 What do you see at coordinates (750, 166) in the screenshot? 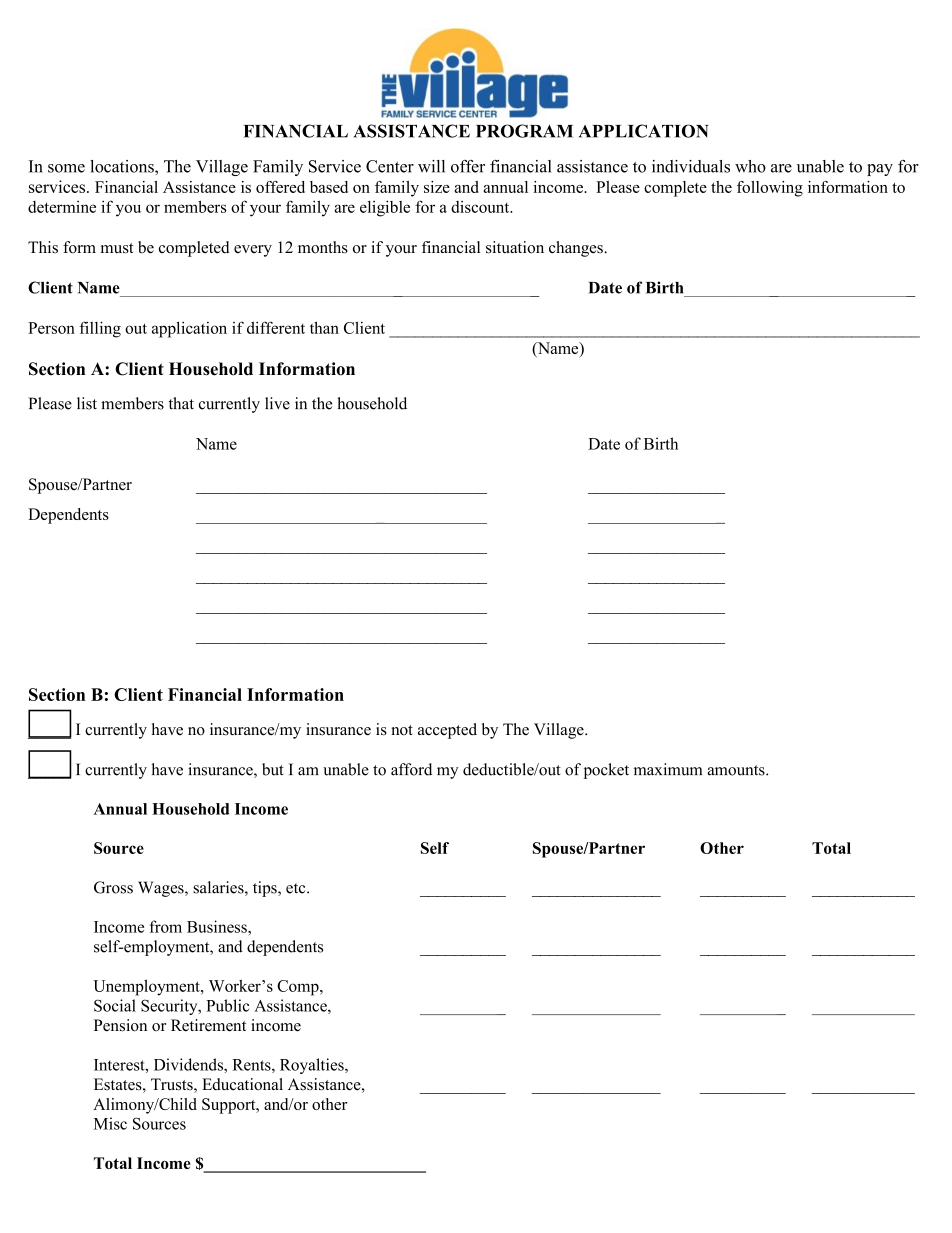
I see `who` at bounding box center [750, 166].
